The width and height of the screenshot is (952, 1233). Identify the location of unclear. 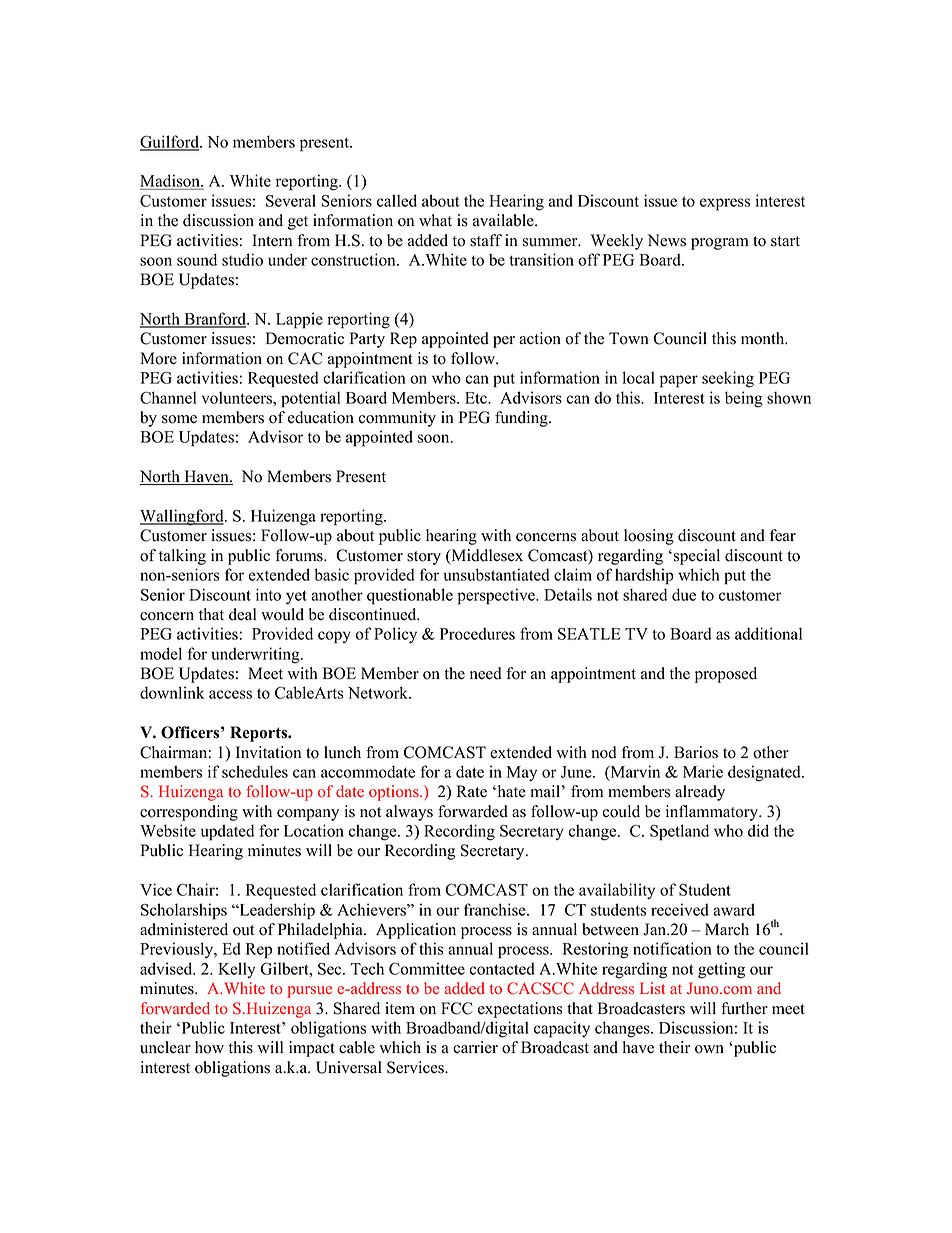
(165, 1047).
